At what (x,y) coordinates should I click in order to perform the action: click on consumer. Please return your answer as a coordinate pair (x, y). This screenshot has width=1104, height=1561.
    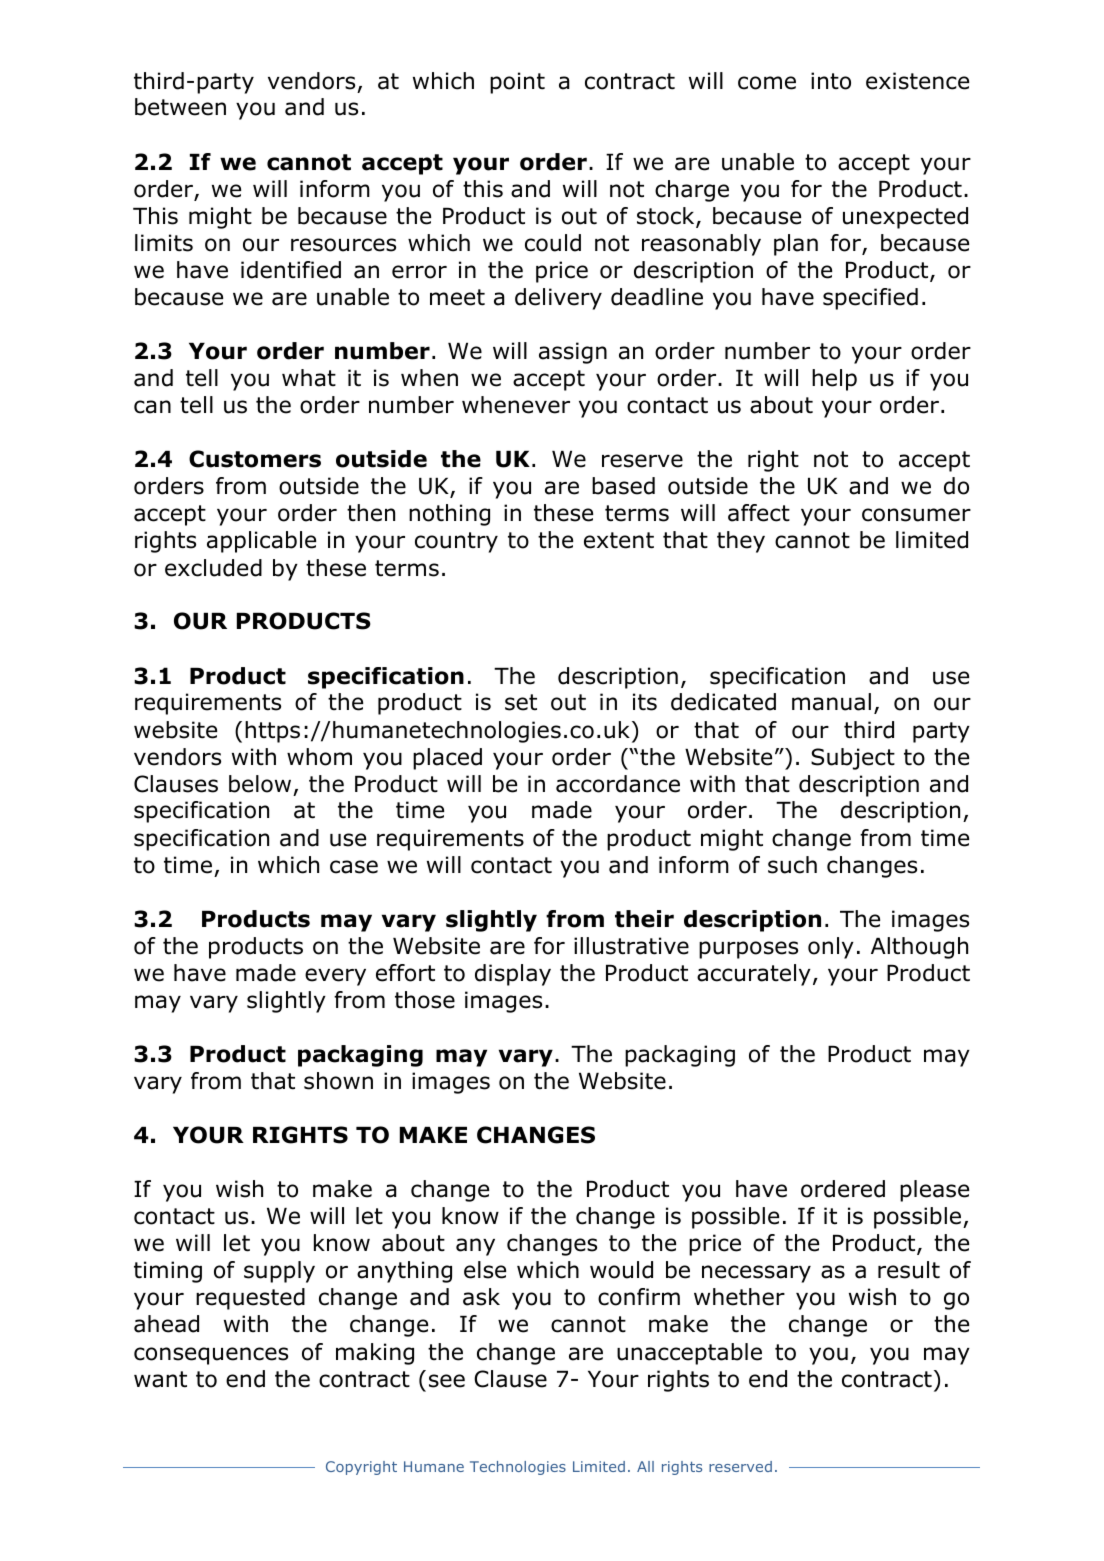
    Looking at the image, I should click on (916, 515).
